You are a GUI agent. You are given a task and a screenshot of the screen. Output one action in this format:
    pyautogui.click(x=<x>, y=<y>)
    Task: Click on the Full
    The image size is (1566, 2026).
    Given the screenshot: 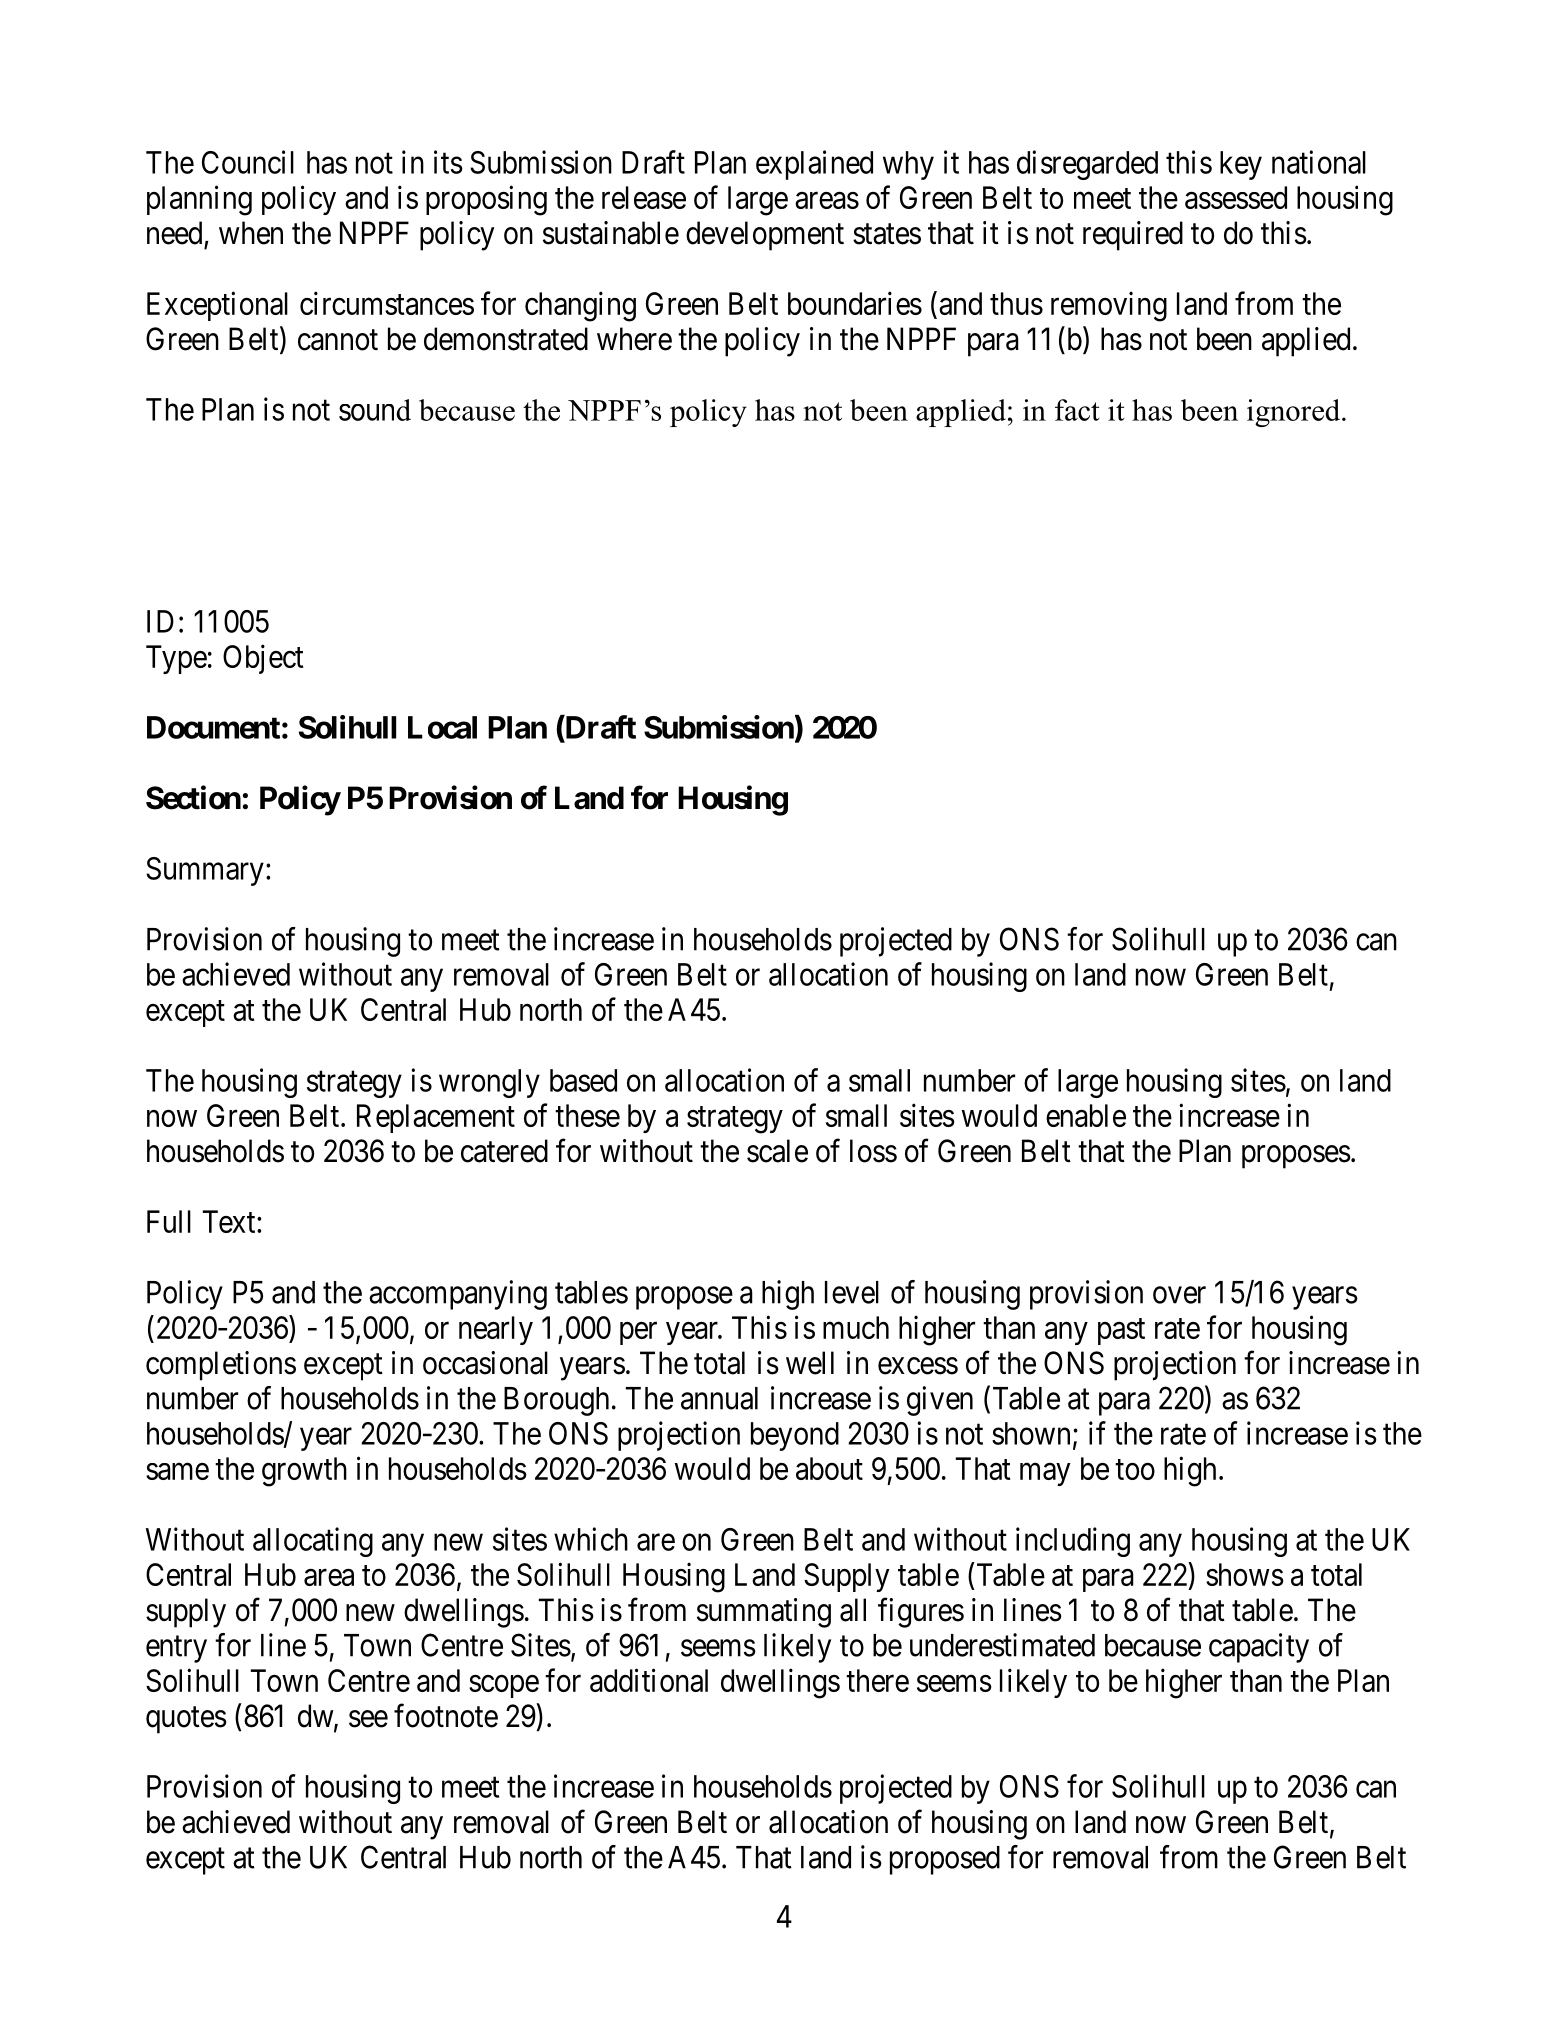 What is the action you would take?
    pyautogui.click(x=169, y=1221)
